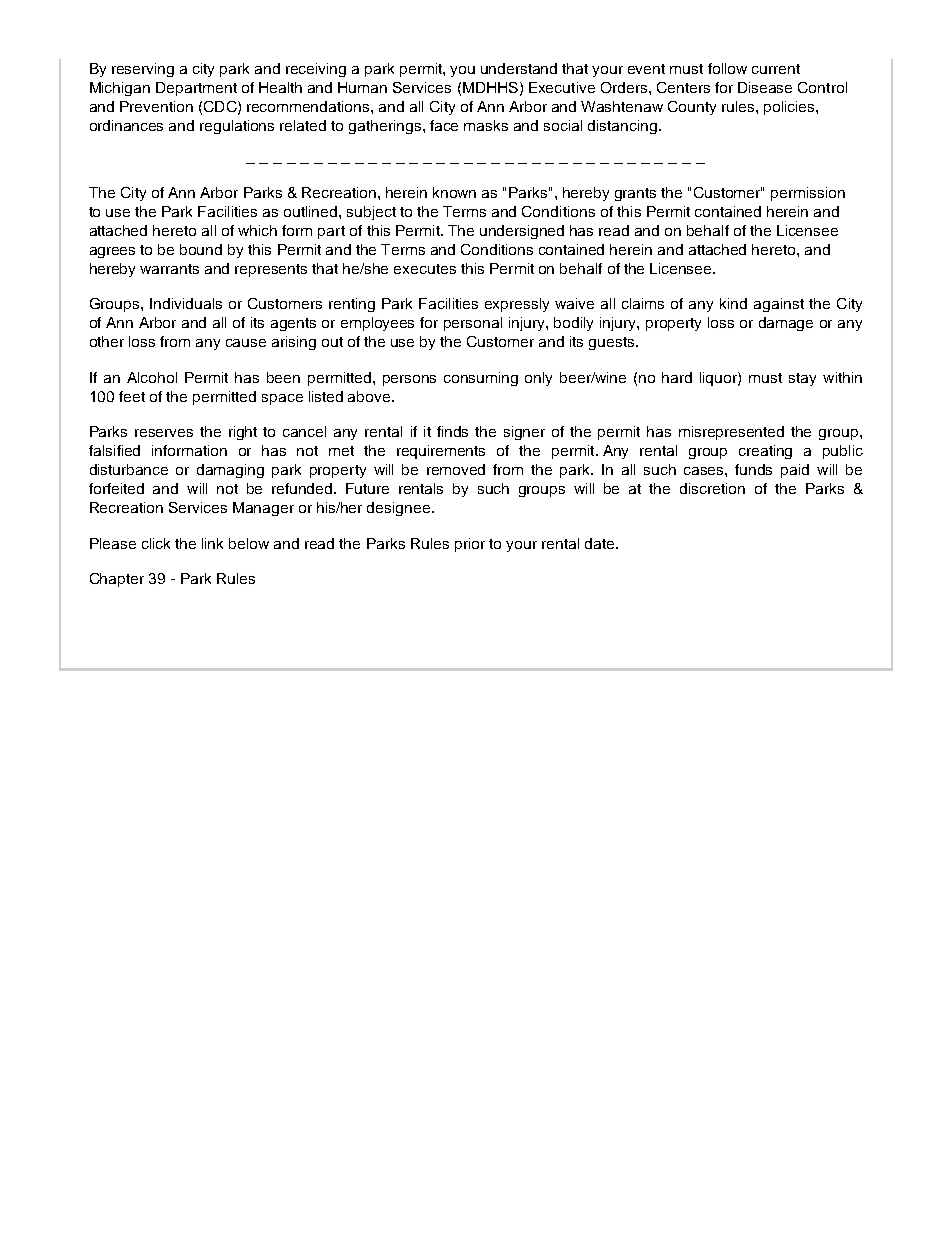  What do you see at coordinates (470, 545) in the image?
I see `prior` at bounding box center [470, 545].
